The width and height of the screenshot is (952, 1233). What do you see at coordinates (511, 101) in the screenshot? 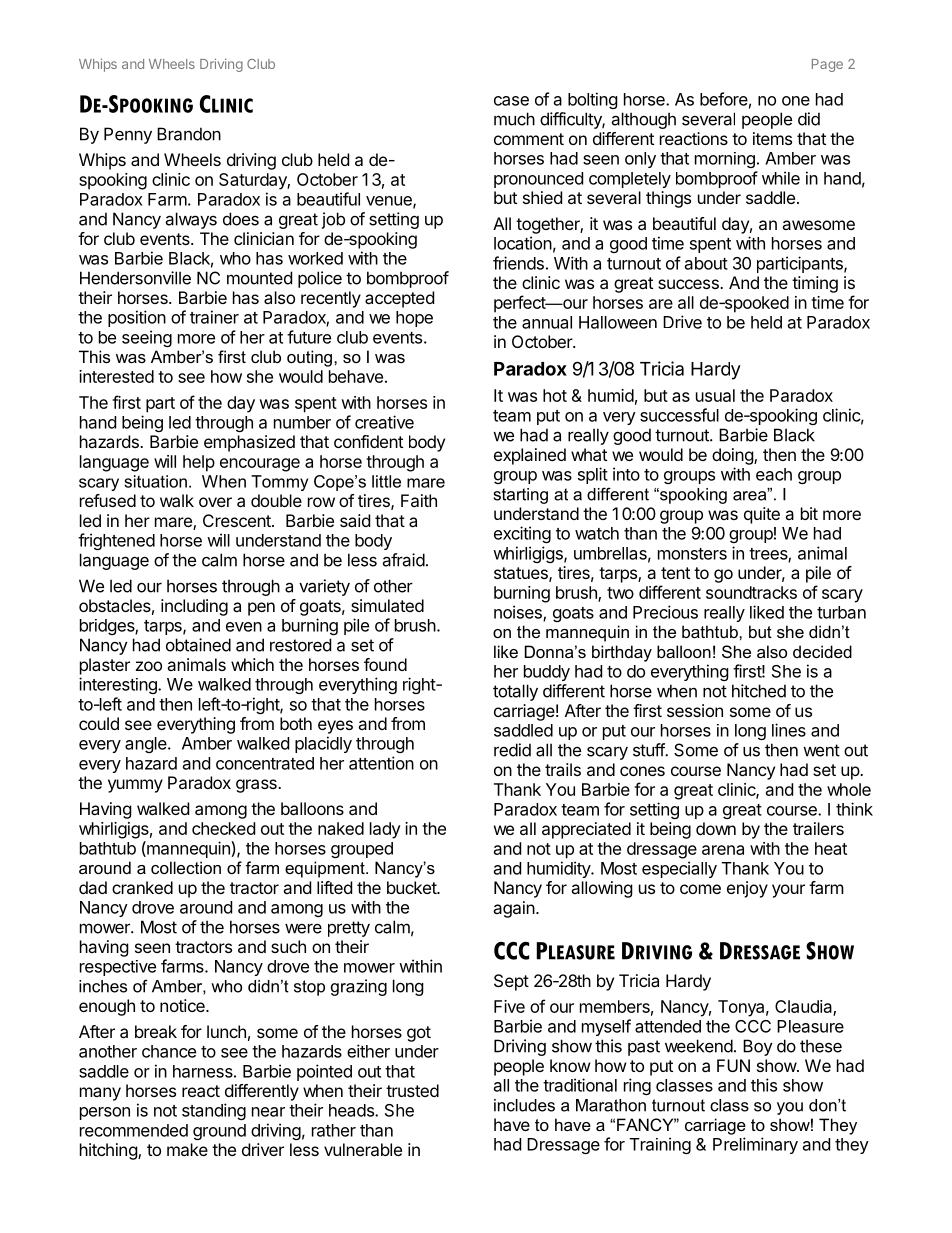
I see `case` at bounding box center [511, 101].
